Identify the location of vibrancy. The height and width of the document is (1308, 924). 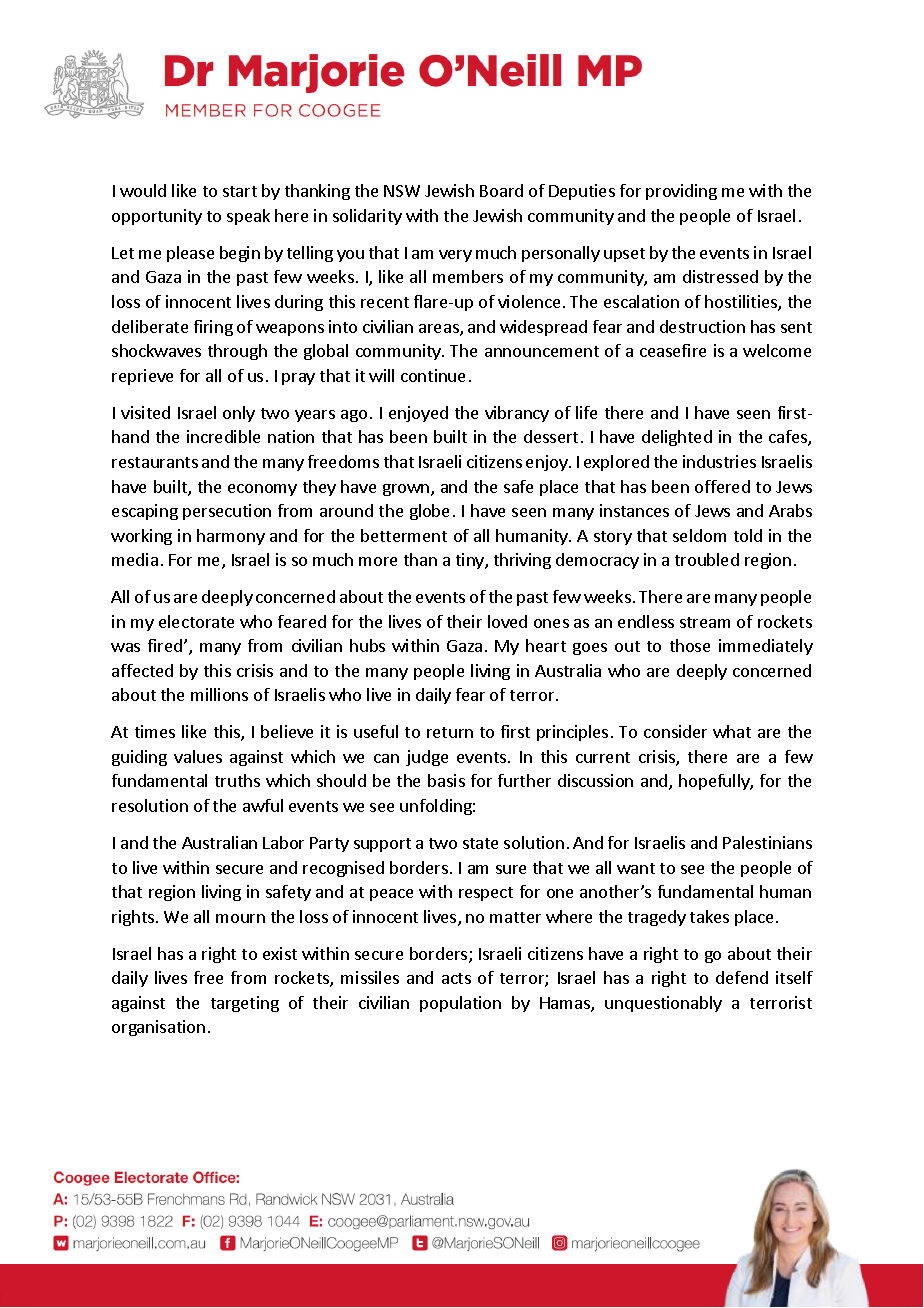
(517, 414).
